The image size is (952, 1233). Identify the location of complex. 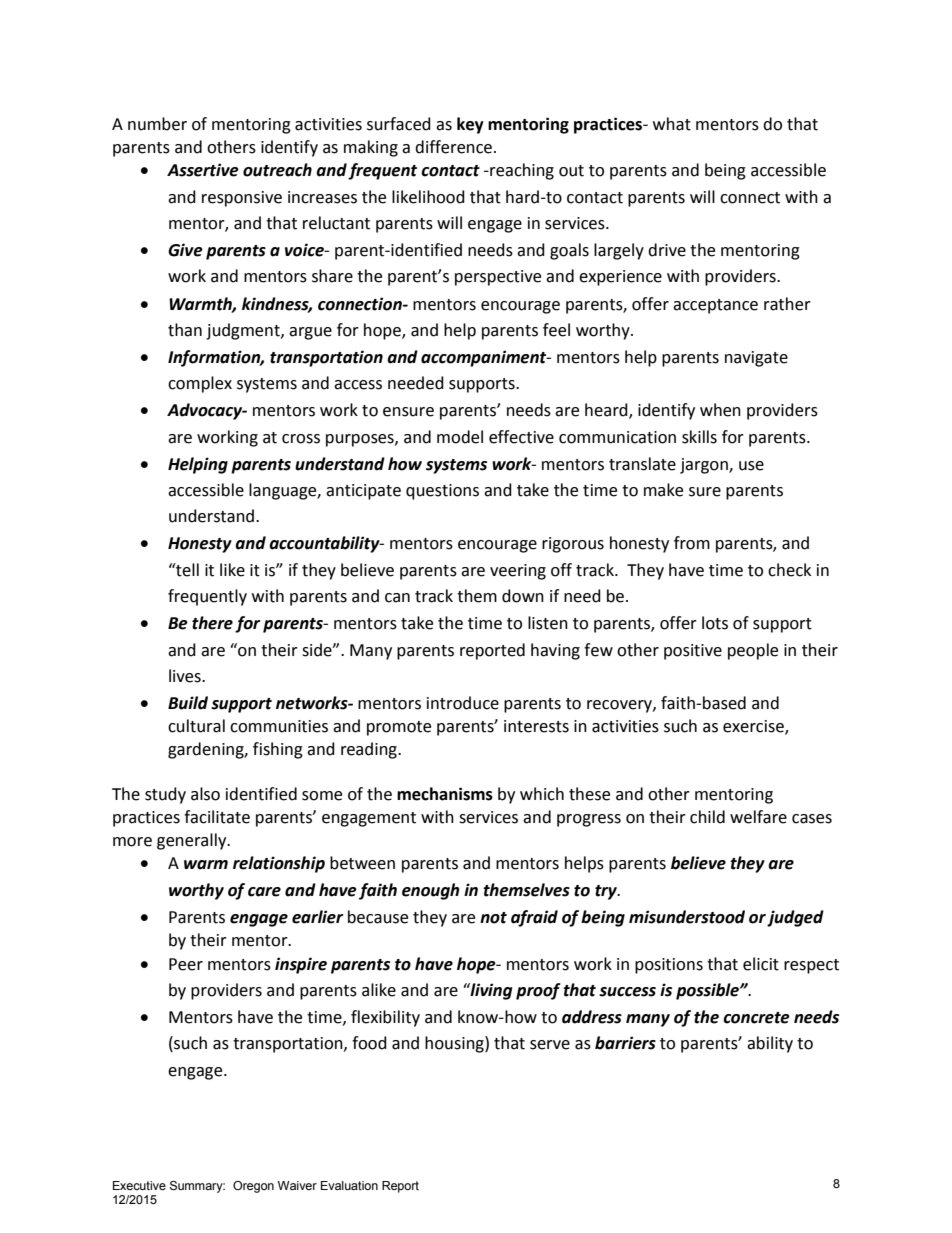
(200, 384).
